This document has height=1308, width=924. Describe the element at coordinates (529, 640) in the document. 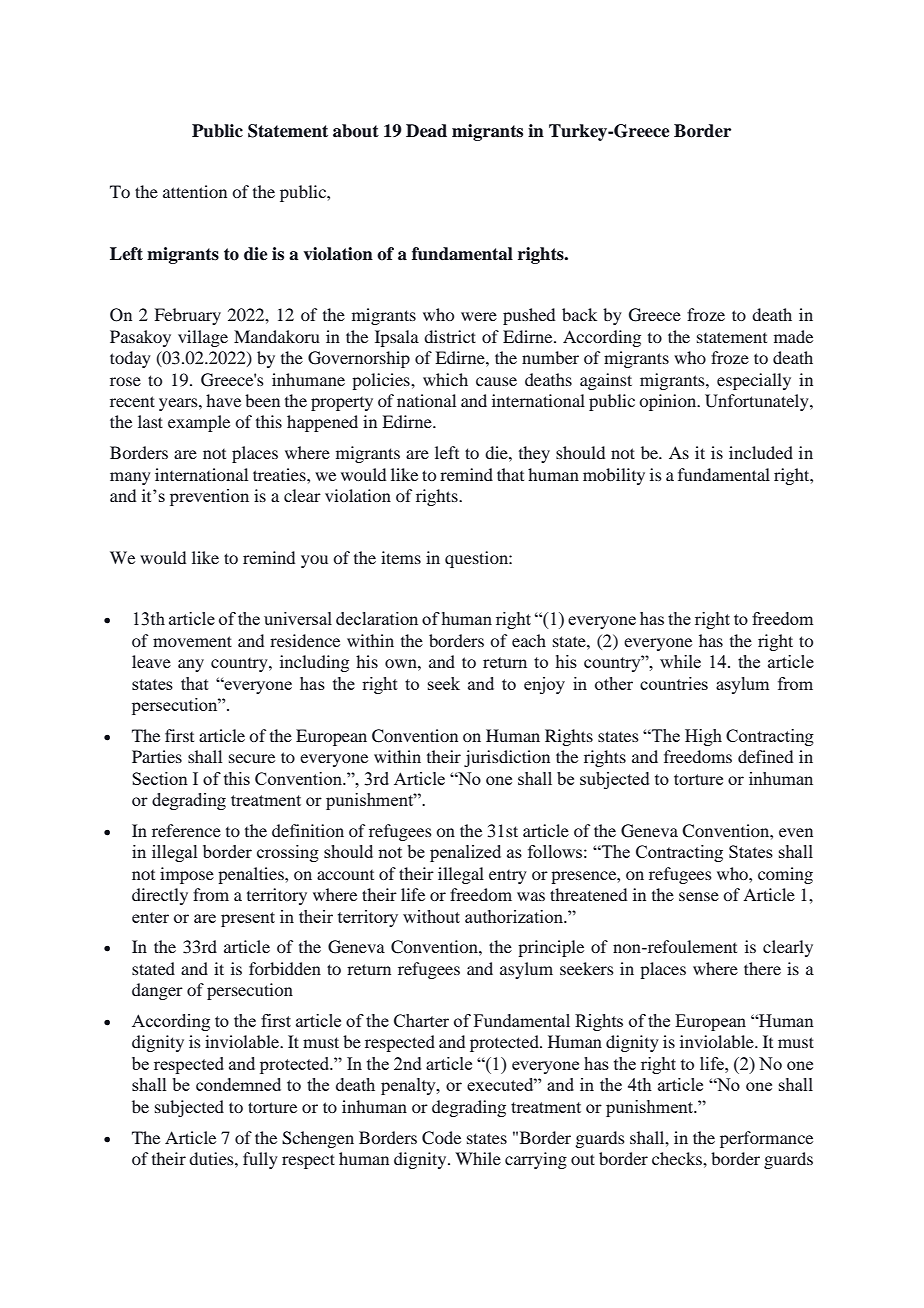

I see `each` at that location.
